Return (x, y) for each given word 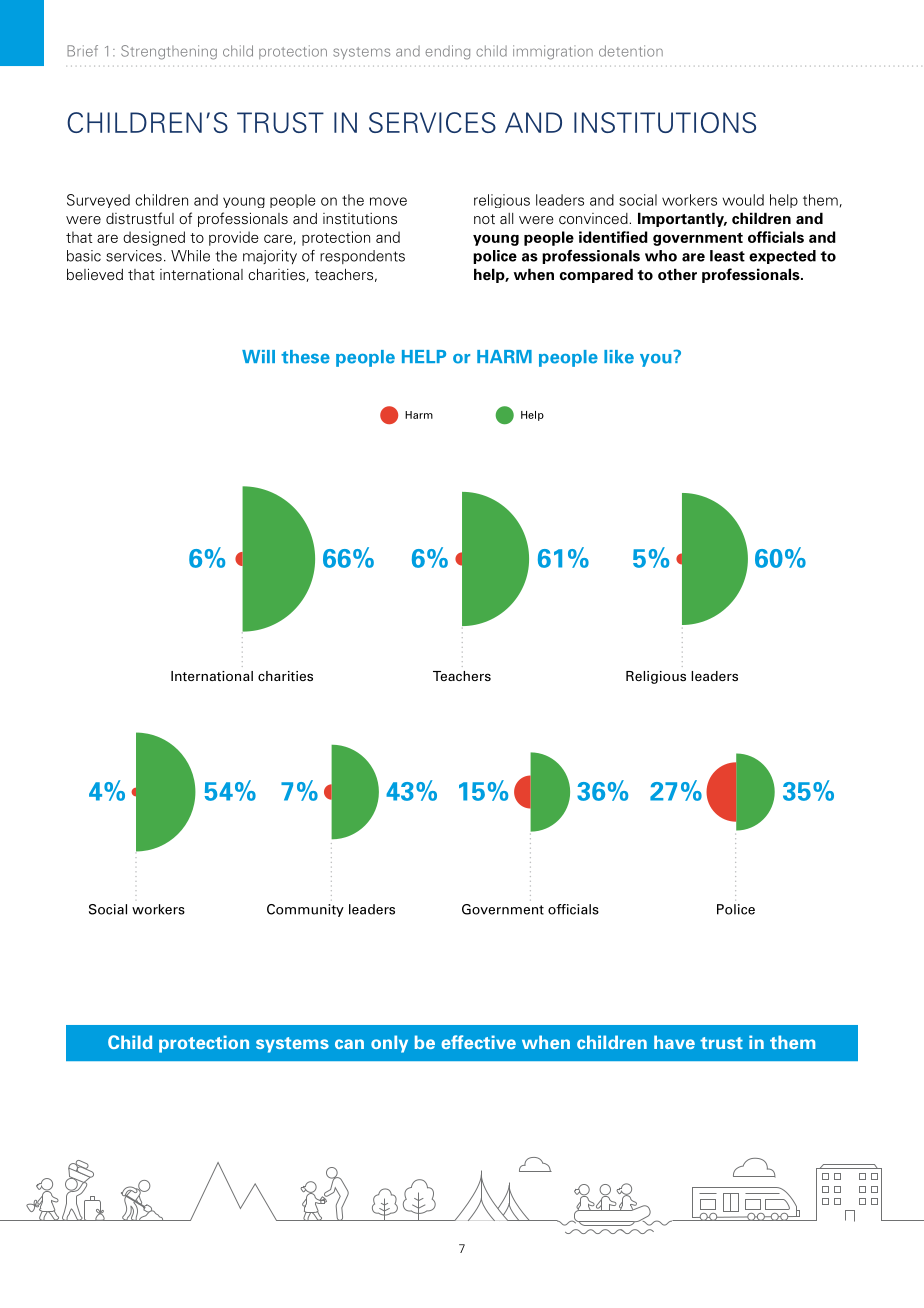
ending (447, 52)
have (674, 1042)
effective (478, 1042)
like (619, 357)
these (305, 357)
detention (631, 51)
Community (305, 910)
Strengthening (169, 52)
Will (258, 356)
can (349, 1044)
